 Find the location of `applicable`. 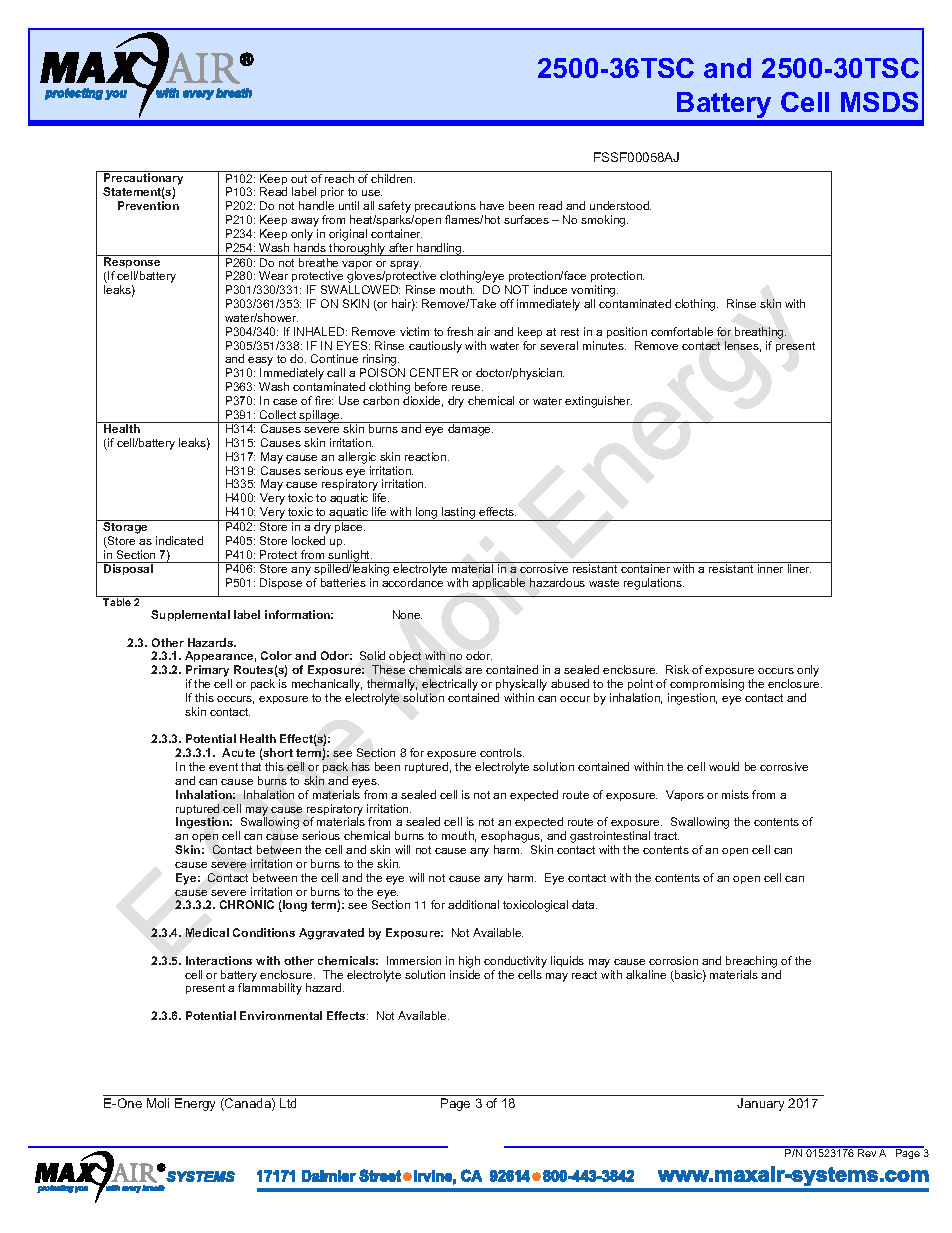

applicable is located at coordinates (498, 583).
